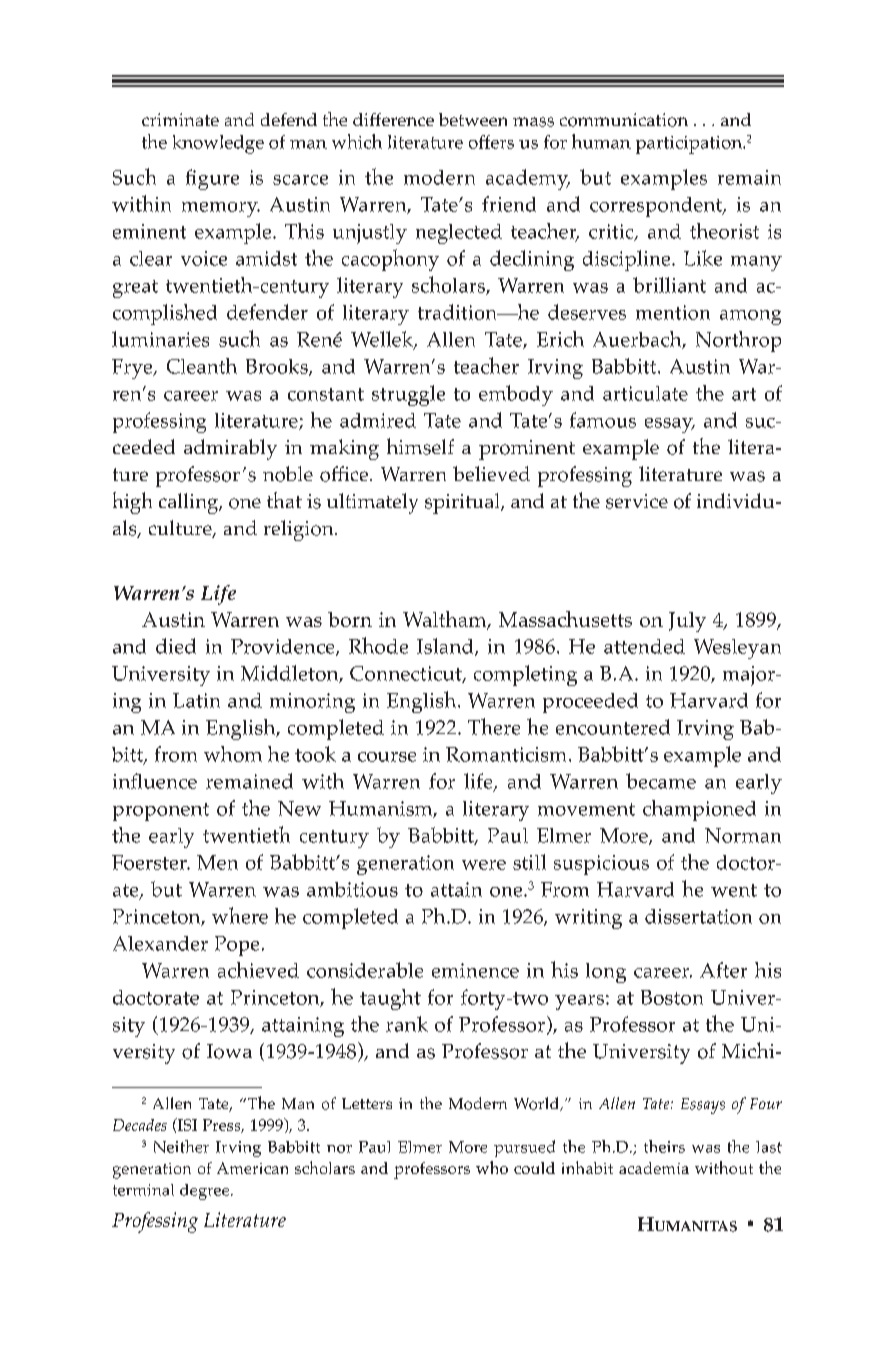 This screenshot has width=896, height=1345. I want to click on where, so click(240, 915).
